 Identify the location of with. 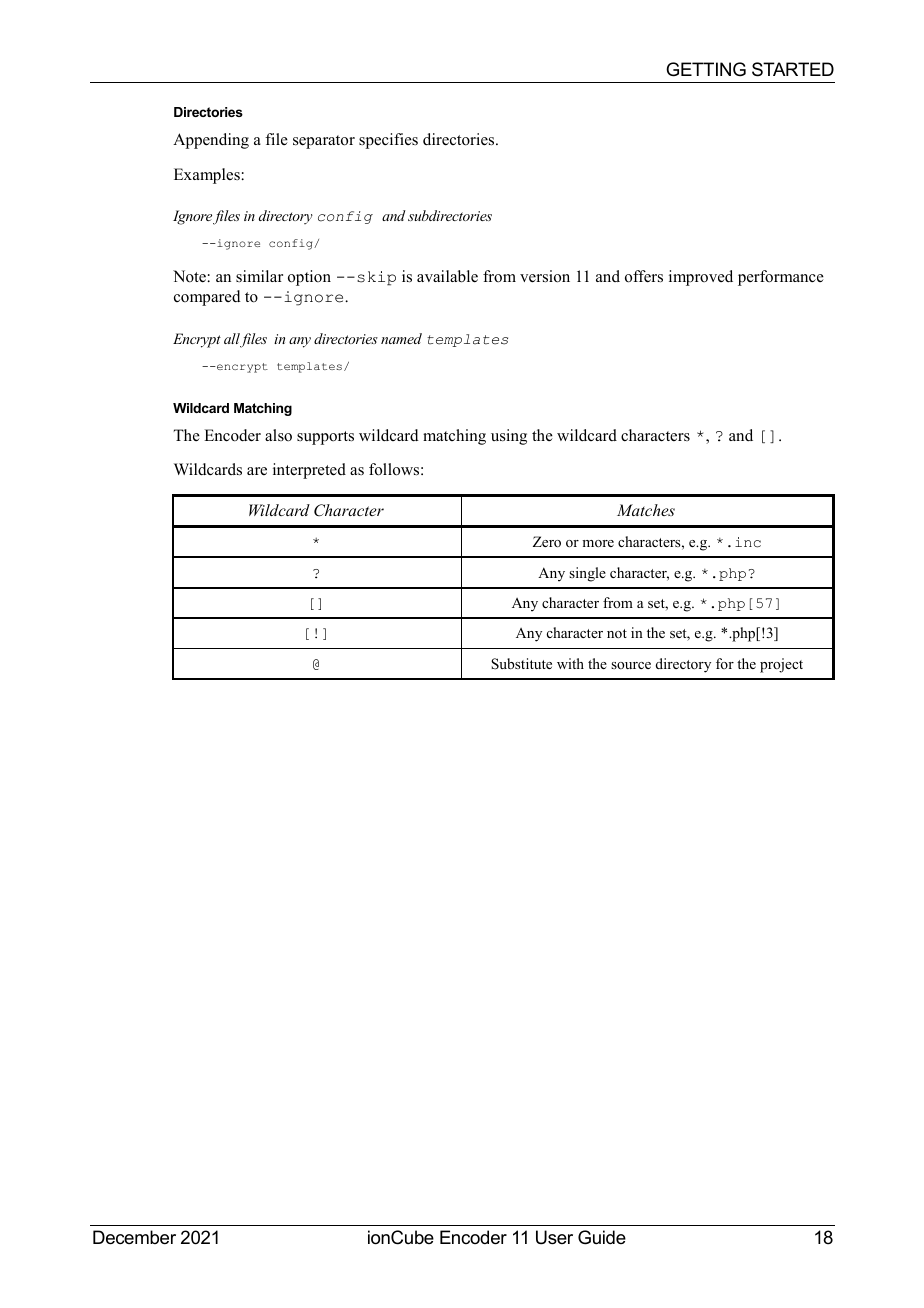
(570, 663).
